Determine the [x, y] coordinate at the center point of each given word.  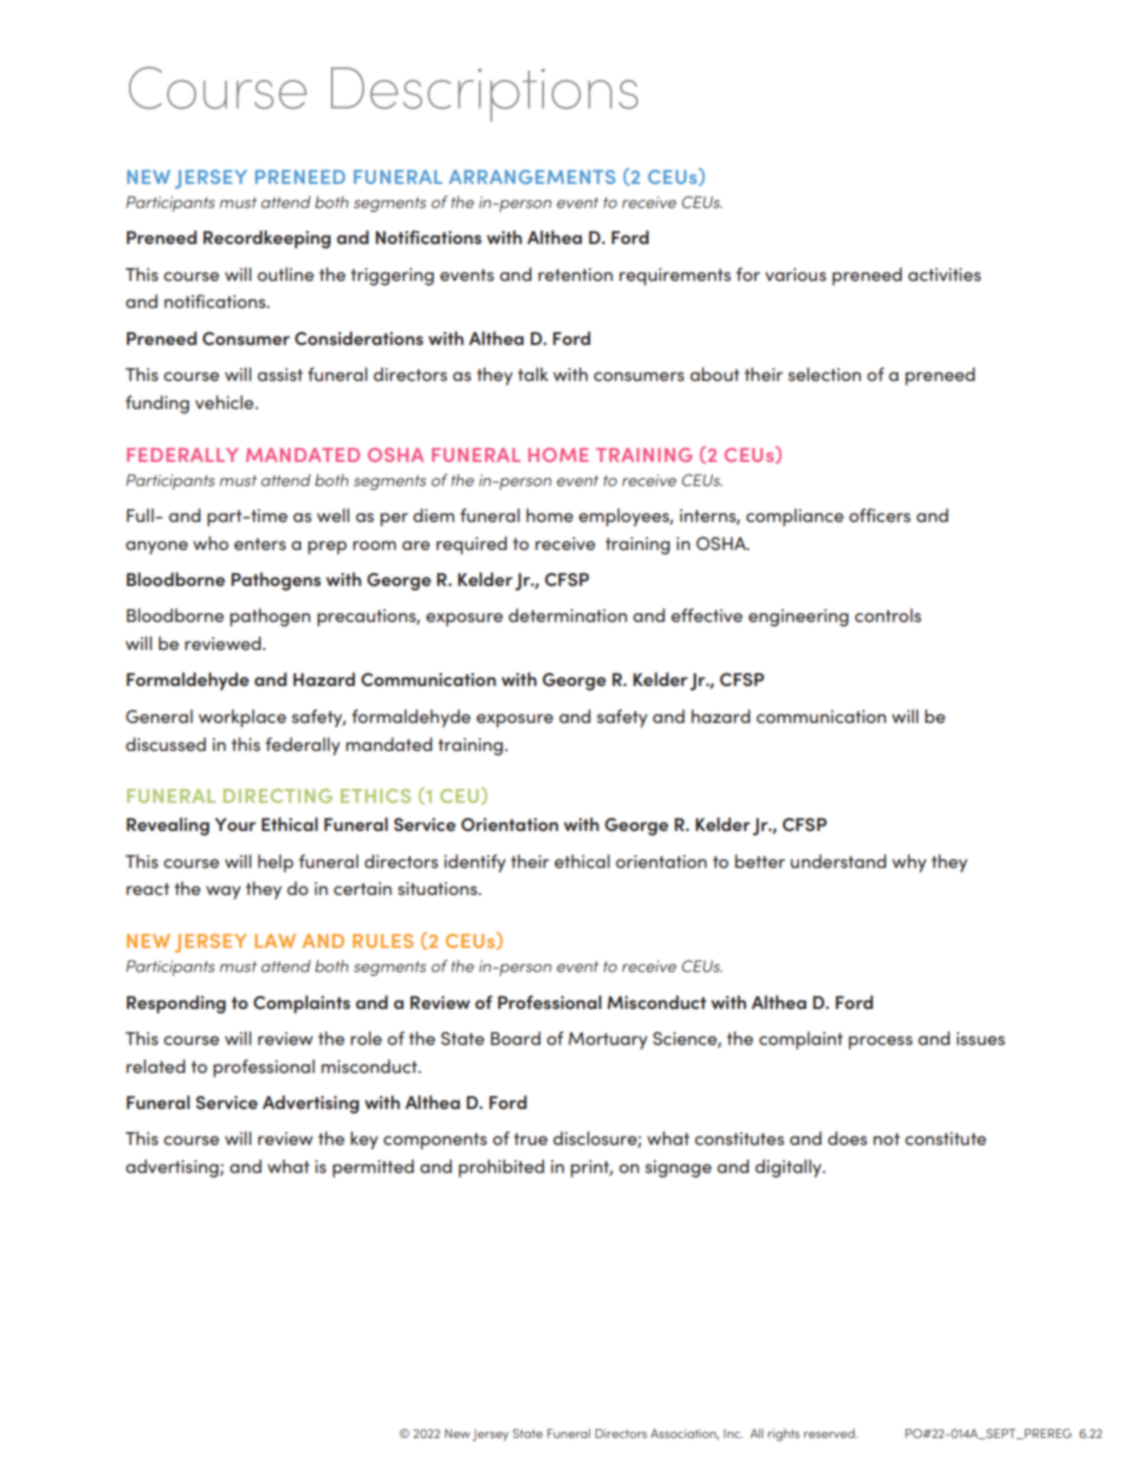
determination [567, 615]
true [531, 1139]
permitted [373, 1168]
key [364, 1140]
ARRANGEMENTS [532, 177]
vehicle [225, 402]
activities [944, 274]
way [223, 893]
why [909, 863]
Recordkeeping [267, 239]
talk [533, 374]
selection [824, 374]
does [847, 1138]
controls [888, 615]
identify [475, 863]
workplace [242, 718]
